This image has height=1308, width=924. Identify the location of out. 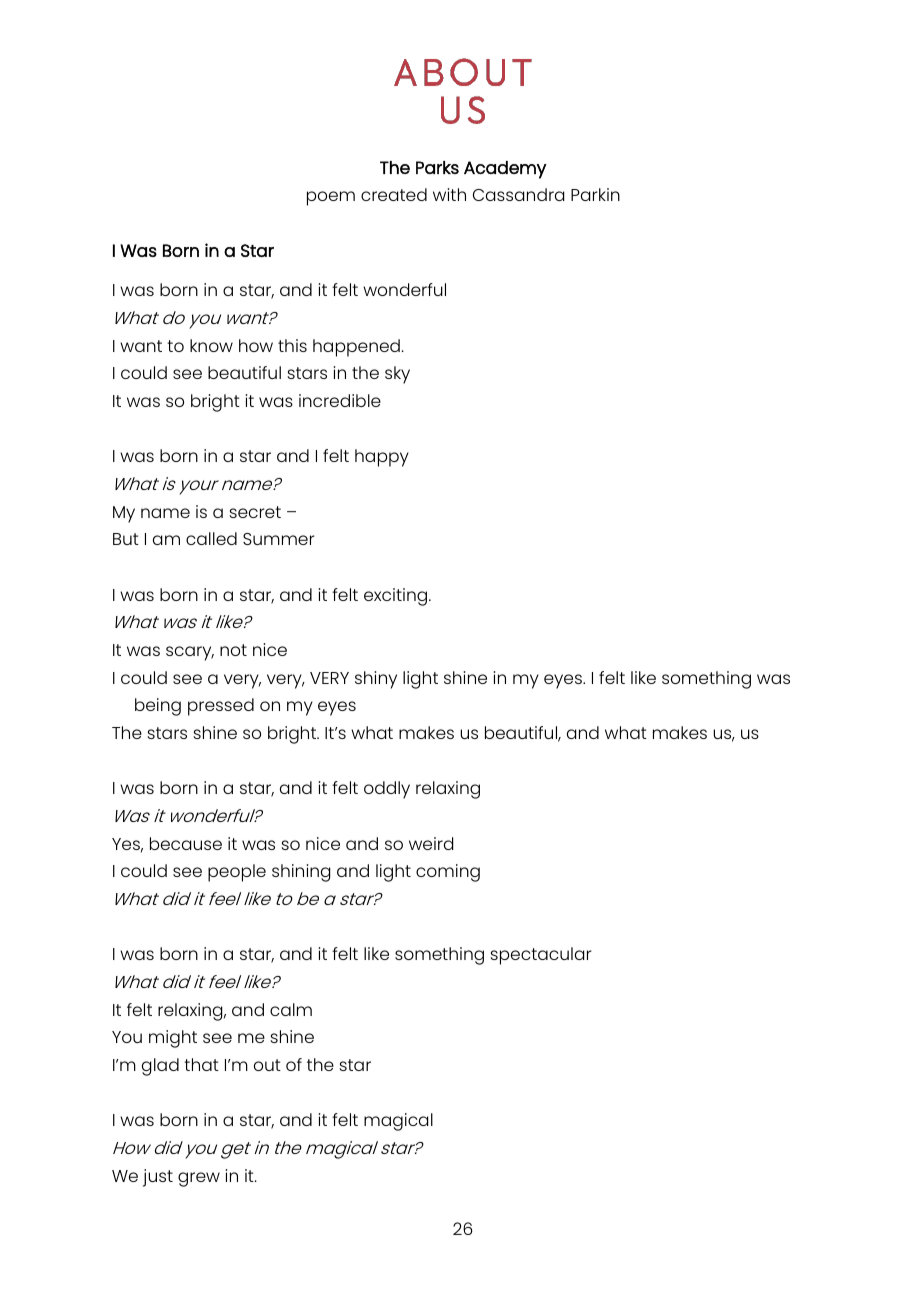
(267, 1065).
